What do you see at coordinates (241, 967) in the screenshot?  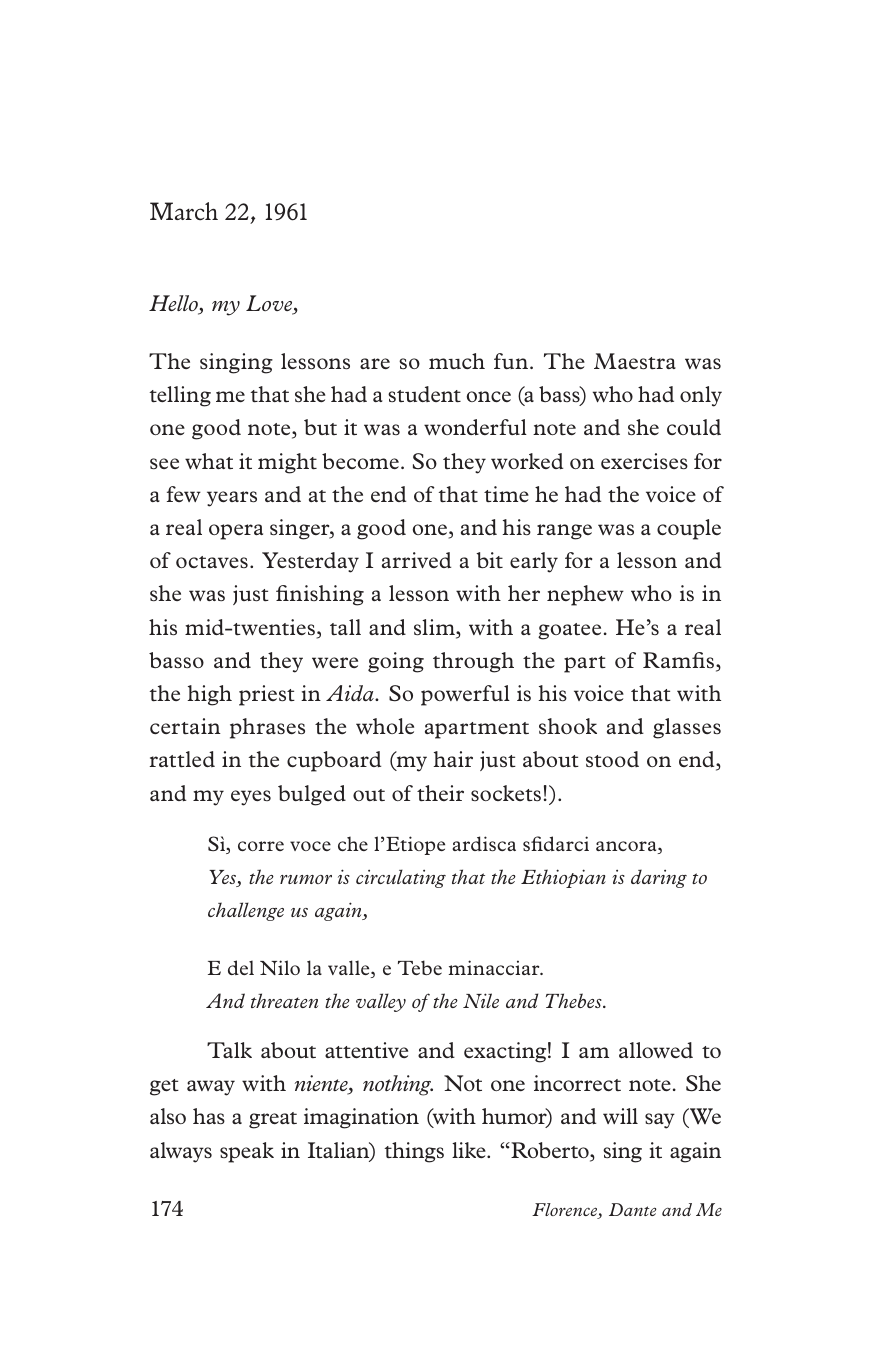 I see `del` at bounding box center [241, 967].
